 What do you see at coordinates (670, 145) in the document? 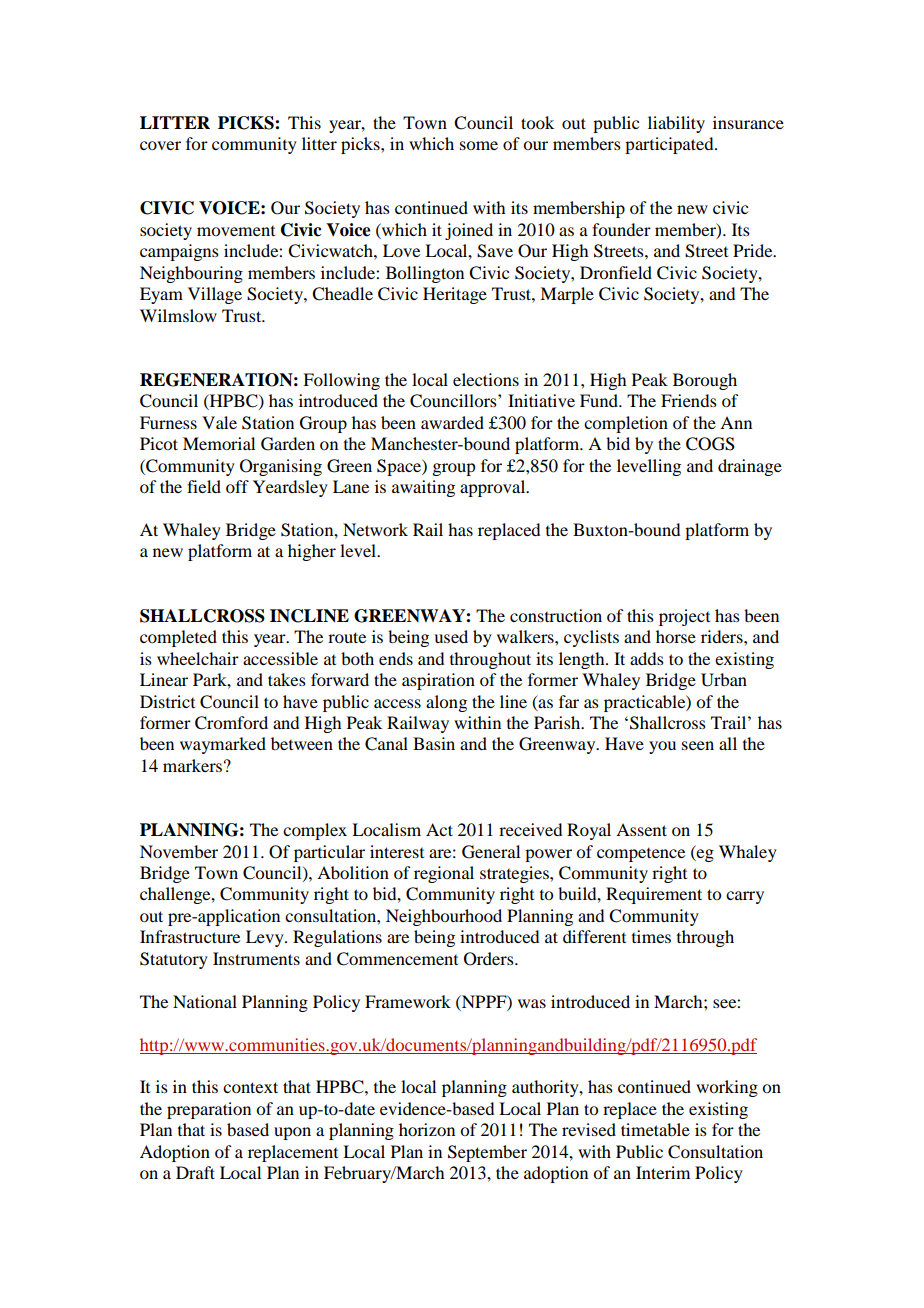
I see `participated` at bounding box center [670, 145].
